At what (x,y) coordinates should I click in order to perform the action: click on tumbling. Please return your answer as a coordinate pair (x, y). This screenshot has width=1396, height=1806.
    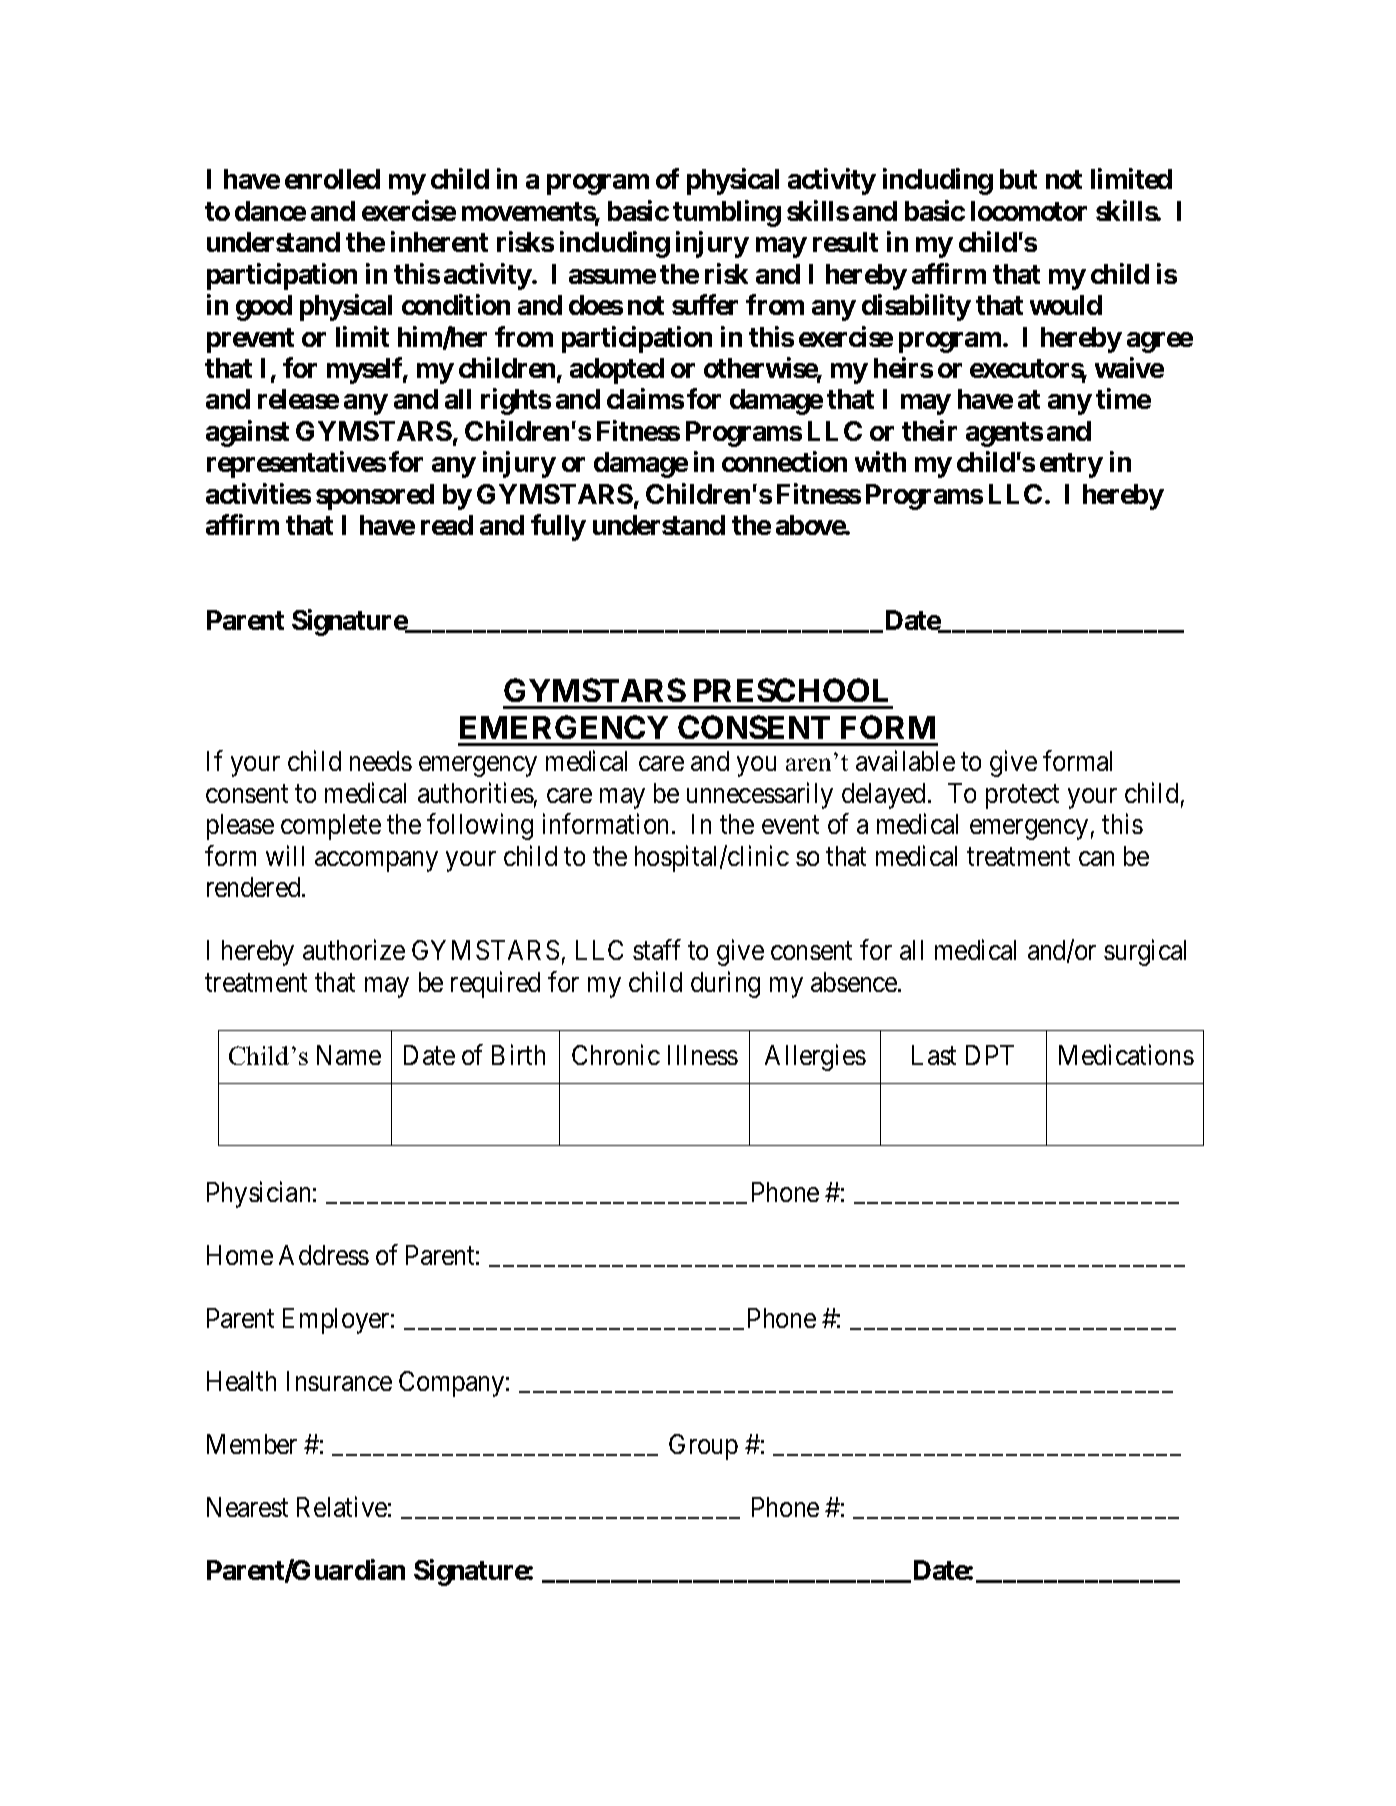
    Looking at the image, I should click on (727, 213).
